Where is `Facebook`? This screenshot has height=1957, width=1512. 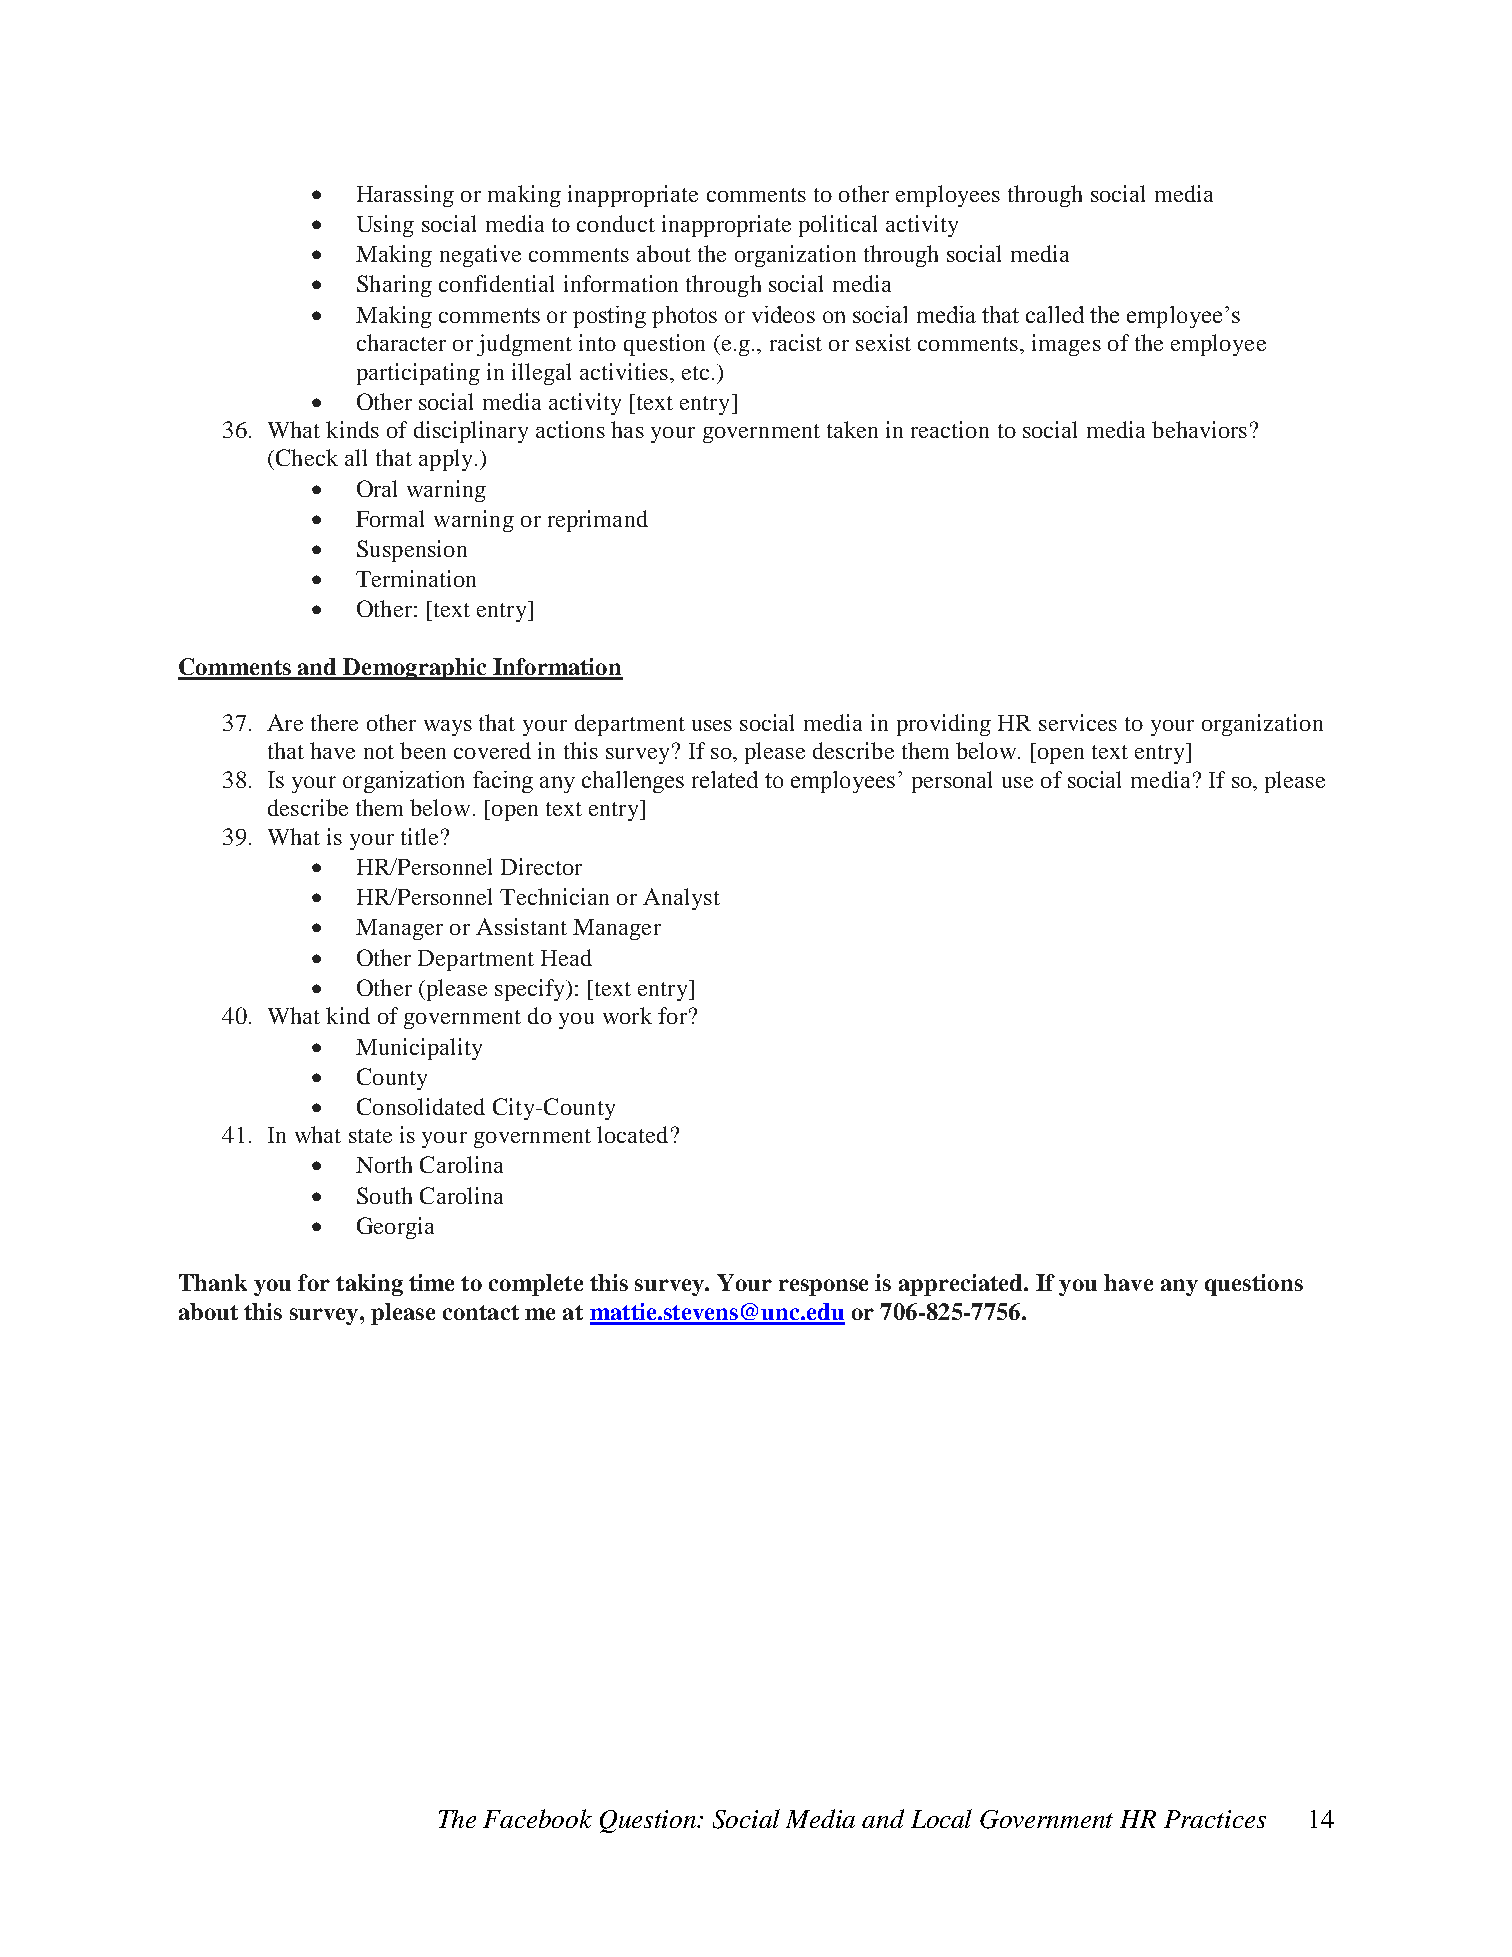 Facebook is located at coordinates (537, 1818).
